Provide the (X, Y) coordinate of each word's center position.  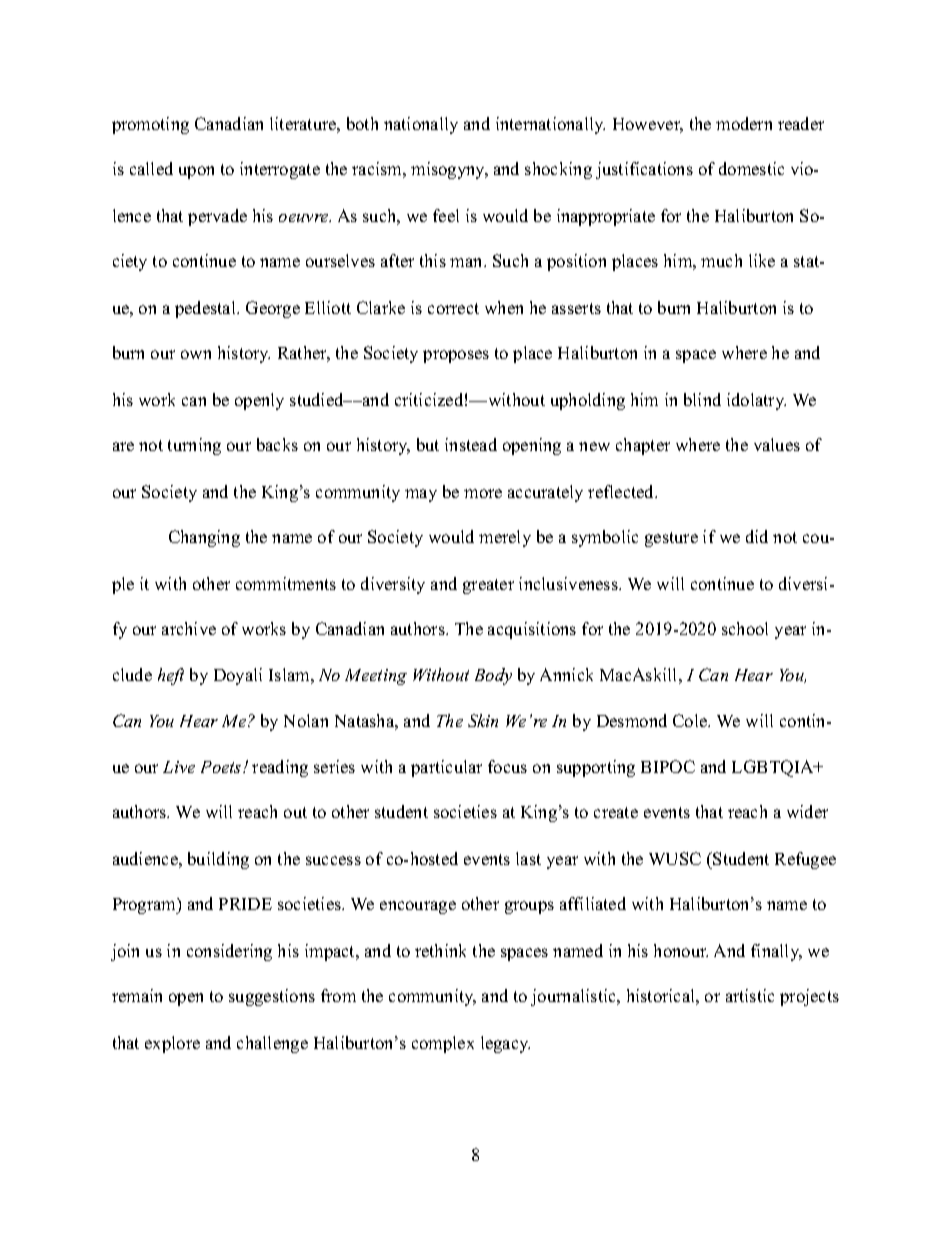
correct (453, 308)
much (721, 260)
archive (189, 628)
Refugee (805, 860)
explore (172, 1044)
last (528, 858)
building (218, 860)
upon (196, 172)
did (757, 536)
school (745, 628)
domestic (751, 168)
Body (493, 676)
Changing (204, 538)
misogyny (449, 170)
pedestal (206, 309)
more (483, 493)
